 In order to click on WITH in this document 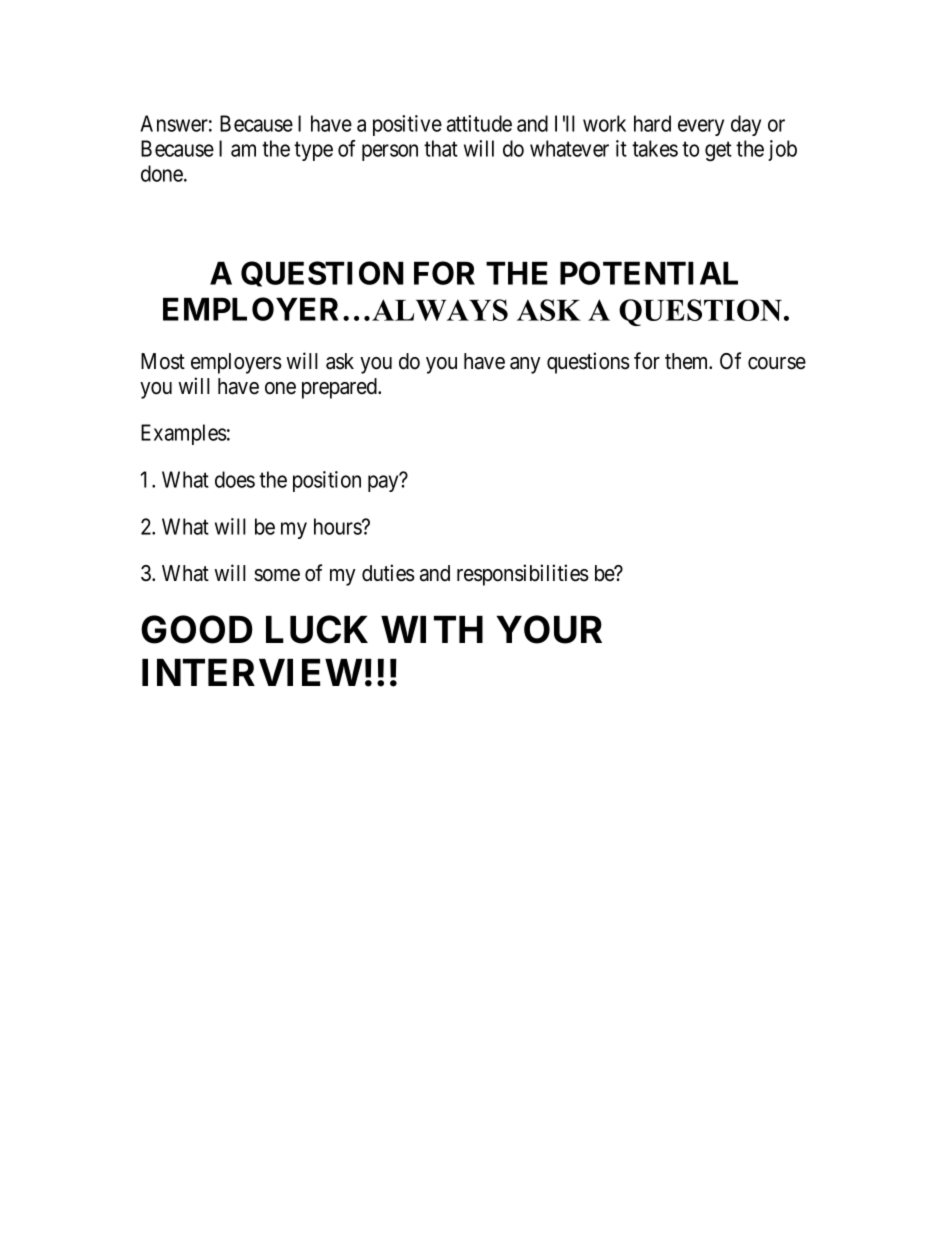, I will do `click(432, 629)`.
